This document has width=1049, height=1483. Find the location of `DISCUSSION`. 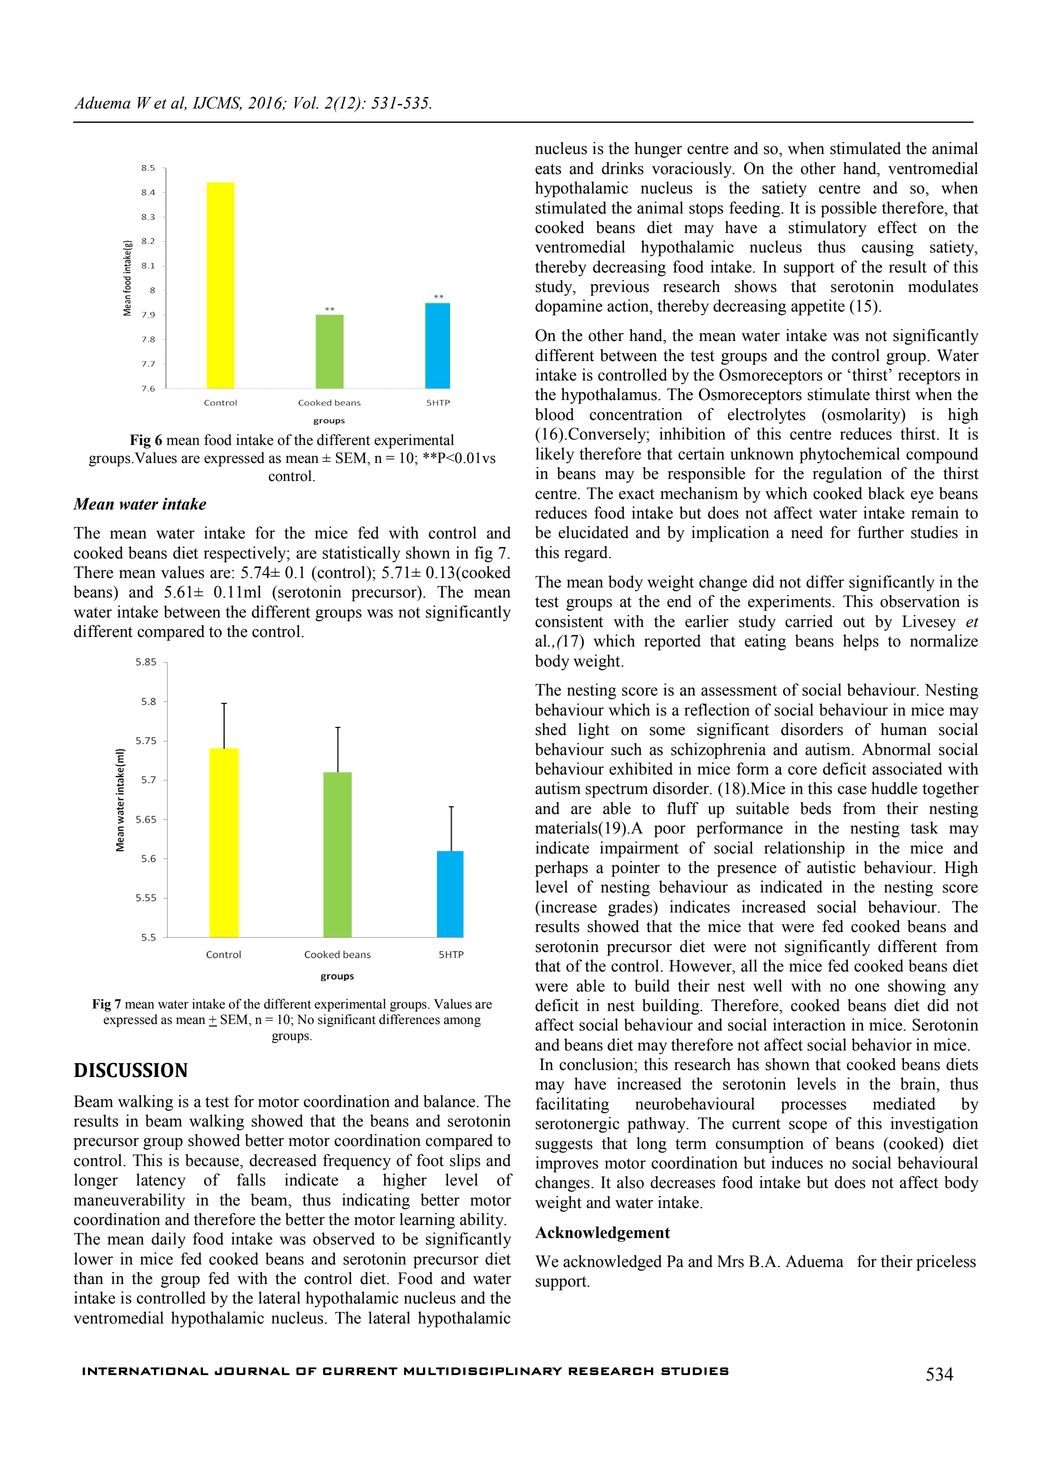

DISCUSSION is located at coordinates (131, 1070).
